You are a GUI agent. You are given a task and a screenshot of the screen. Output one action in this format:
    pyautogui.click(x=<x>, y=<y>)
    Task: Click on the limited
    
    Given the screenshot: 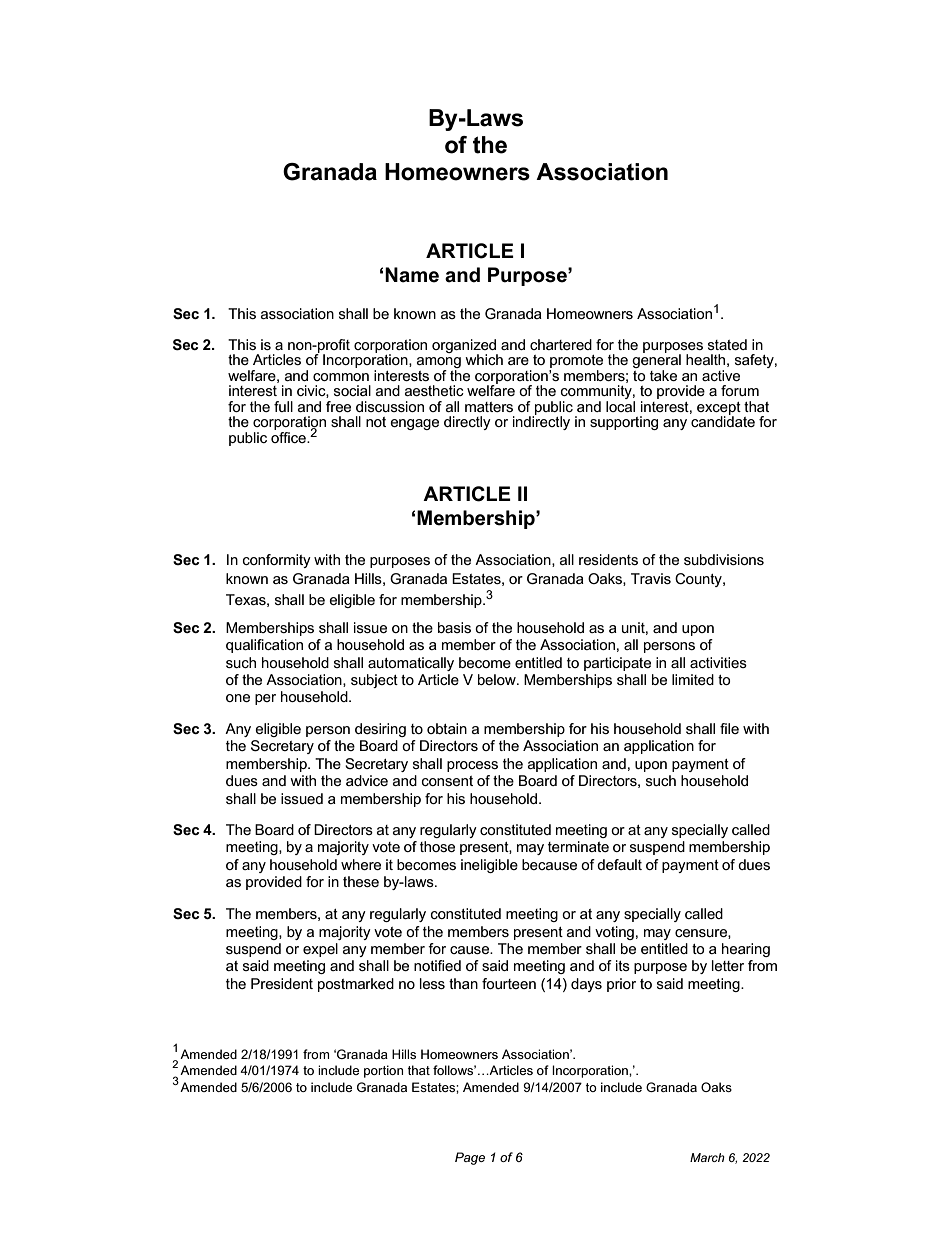 What is the action you would take?
    pyautogui.click(x=693, y=679)
